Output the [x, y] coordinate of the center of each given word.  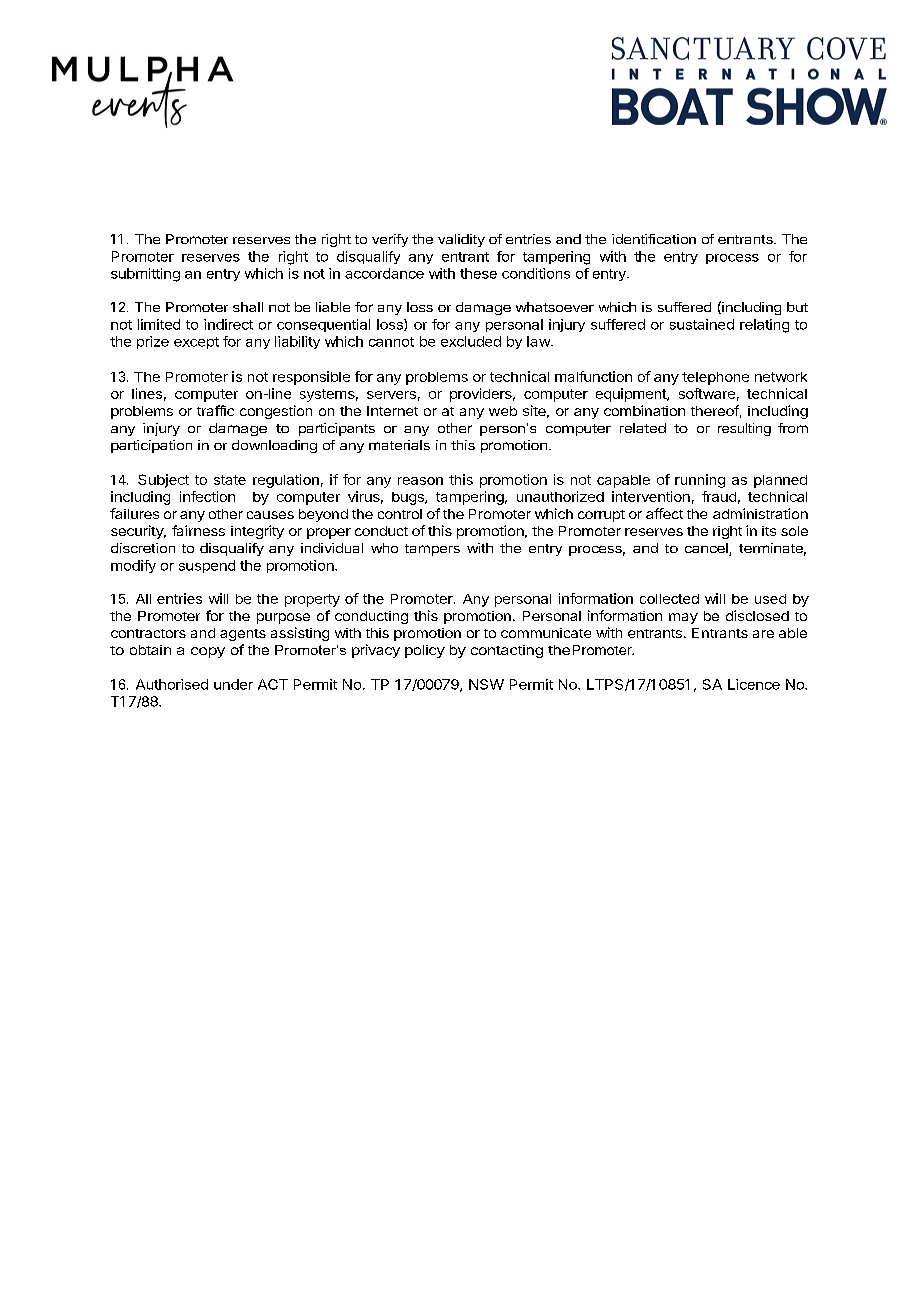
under [233, 684]
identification [654, 239]
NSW [486, 684]
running [700, 481]
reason [420, 481]
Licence [754, 684]
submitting [145, 275]
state [230, 480]
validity [461, 240]
